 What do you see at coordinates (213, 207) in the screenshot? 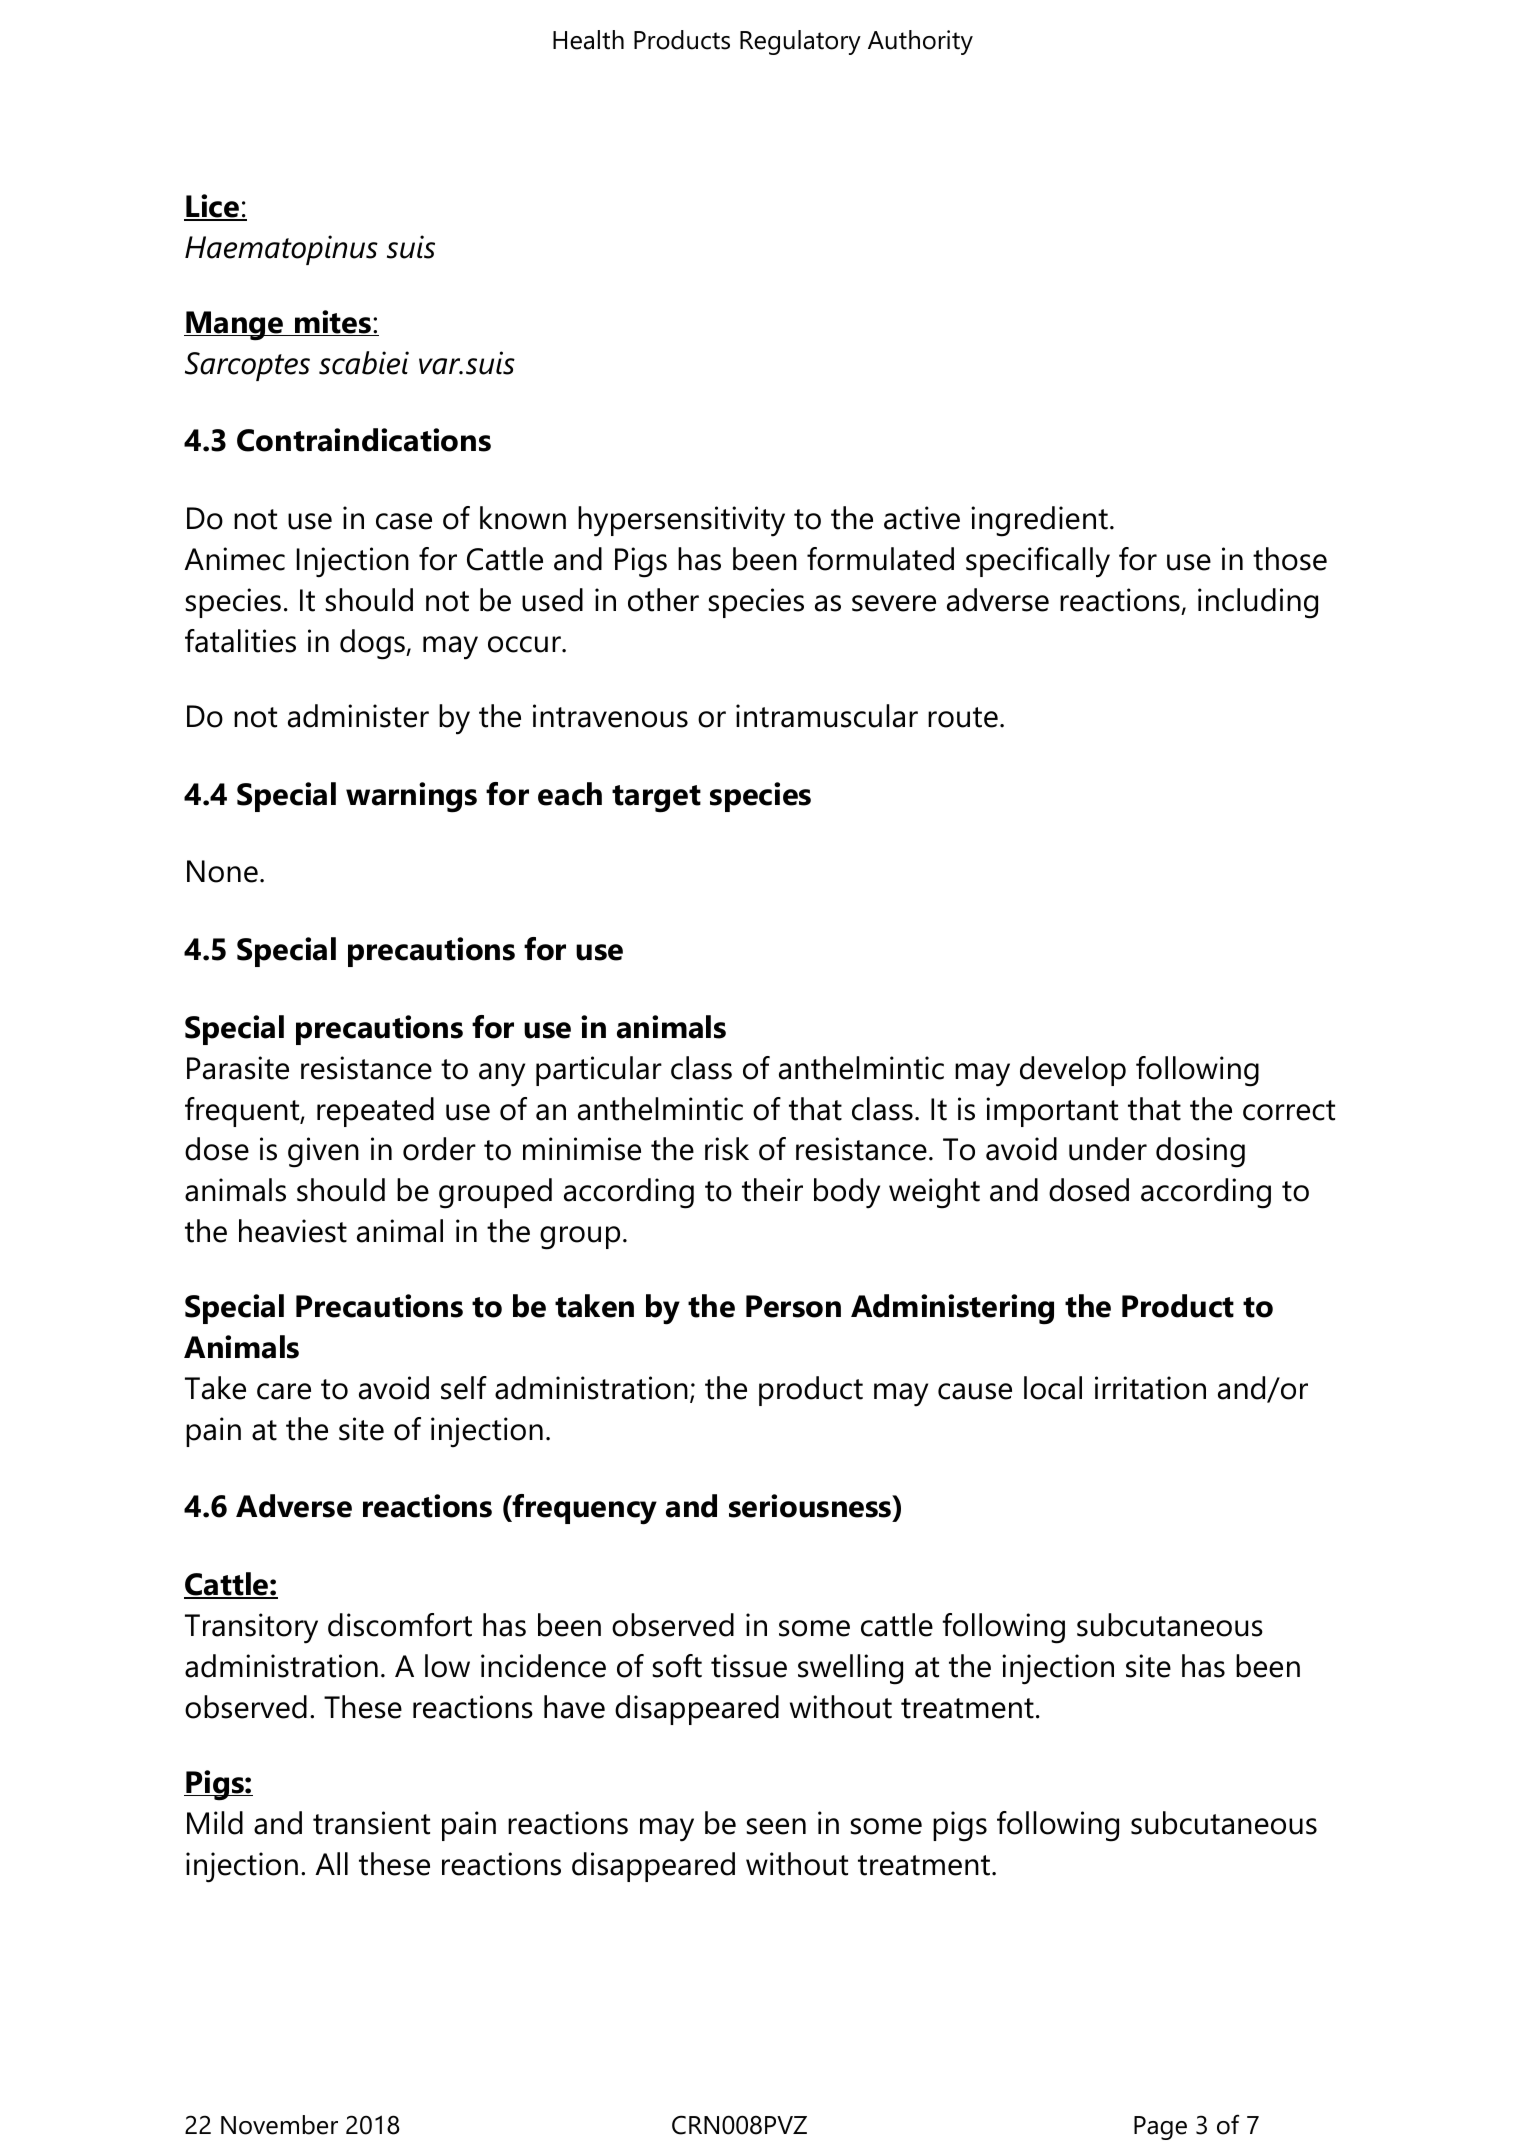
I see `Lice` at bounding box center [213, 207].
